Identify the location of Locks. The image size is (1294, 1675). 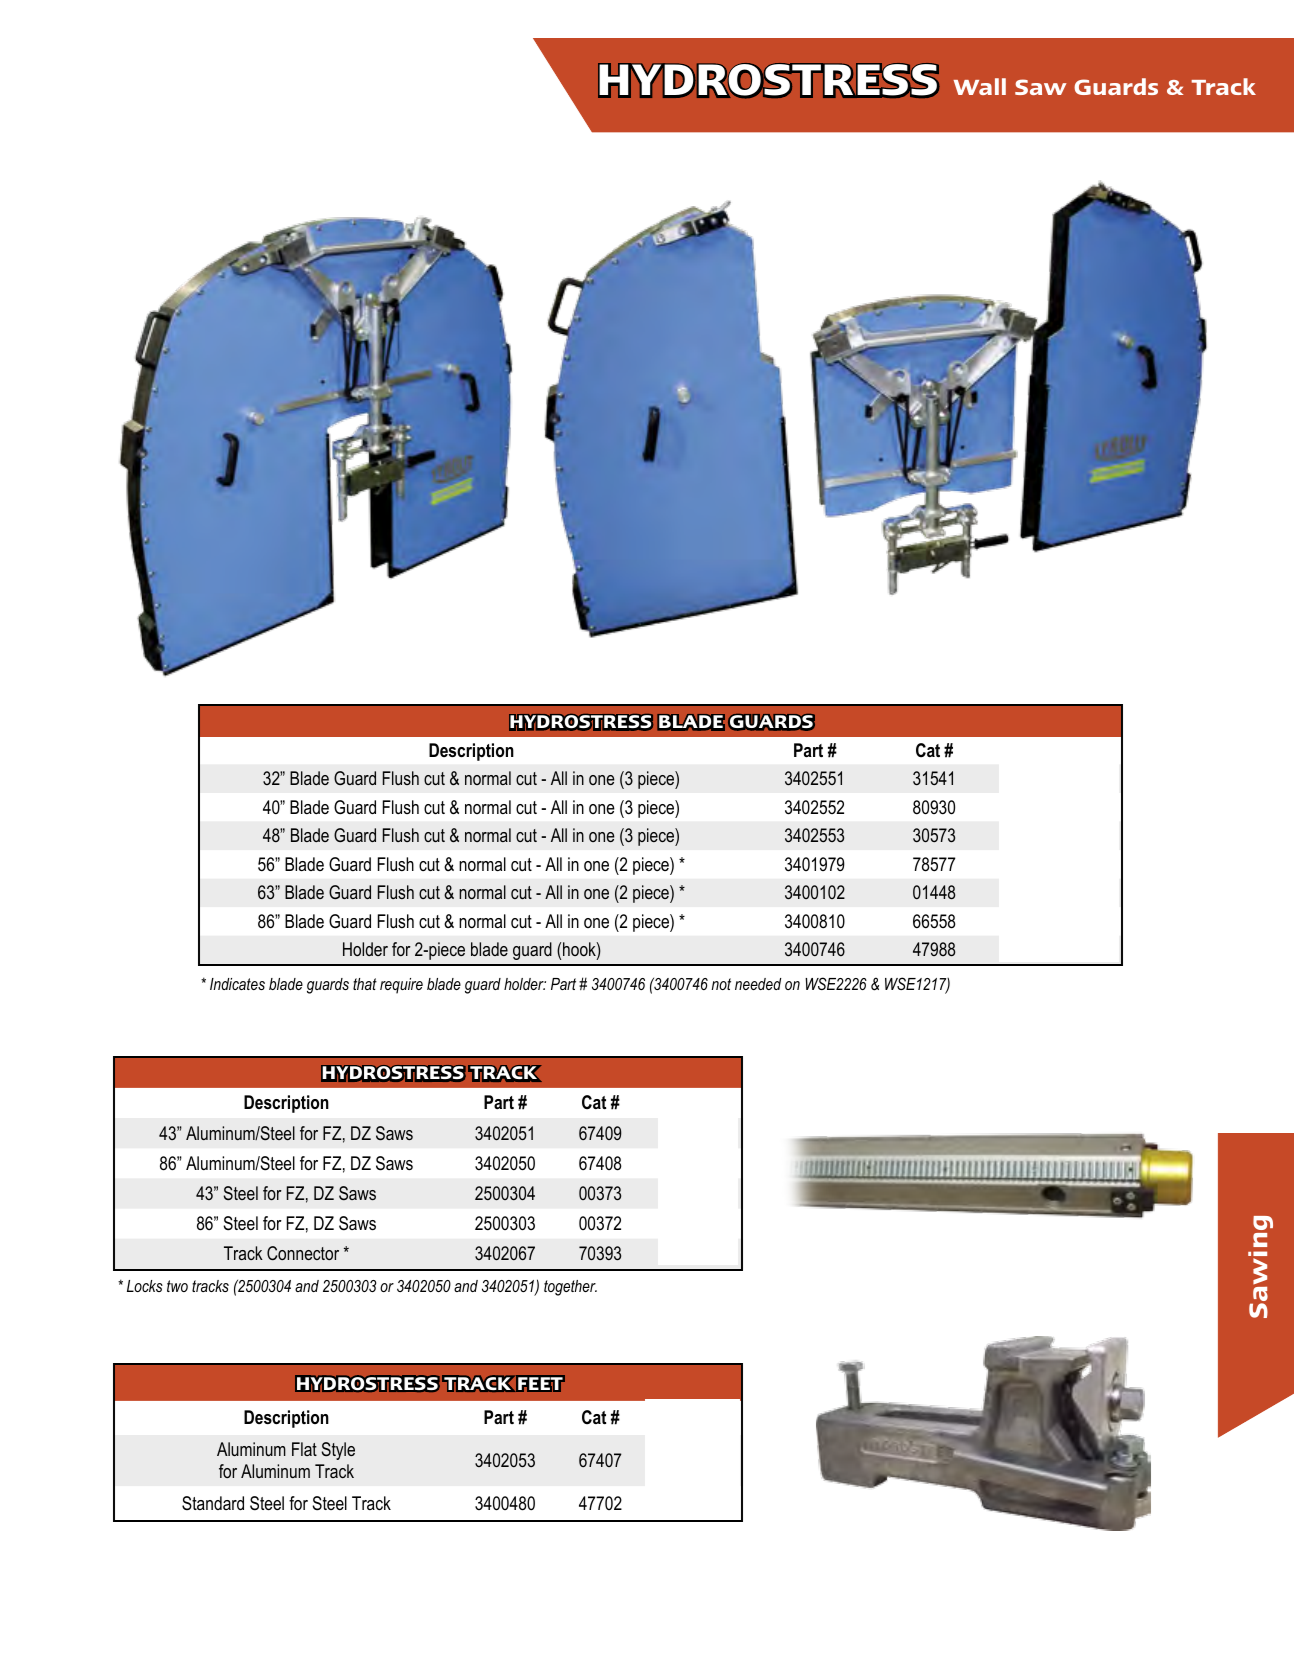
(145, 1286).
